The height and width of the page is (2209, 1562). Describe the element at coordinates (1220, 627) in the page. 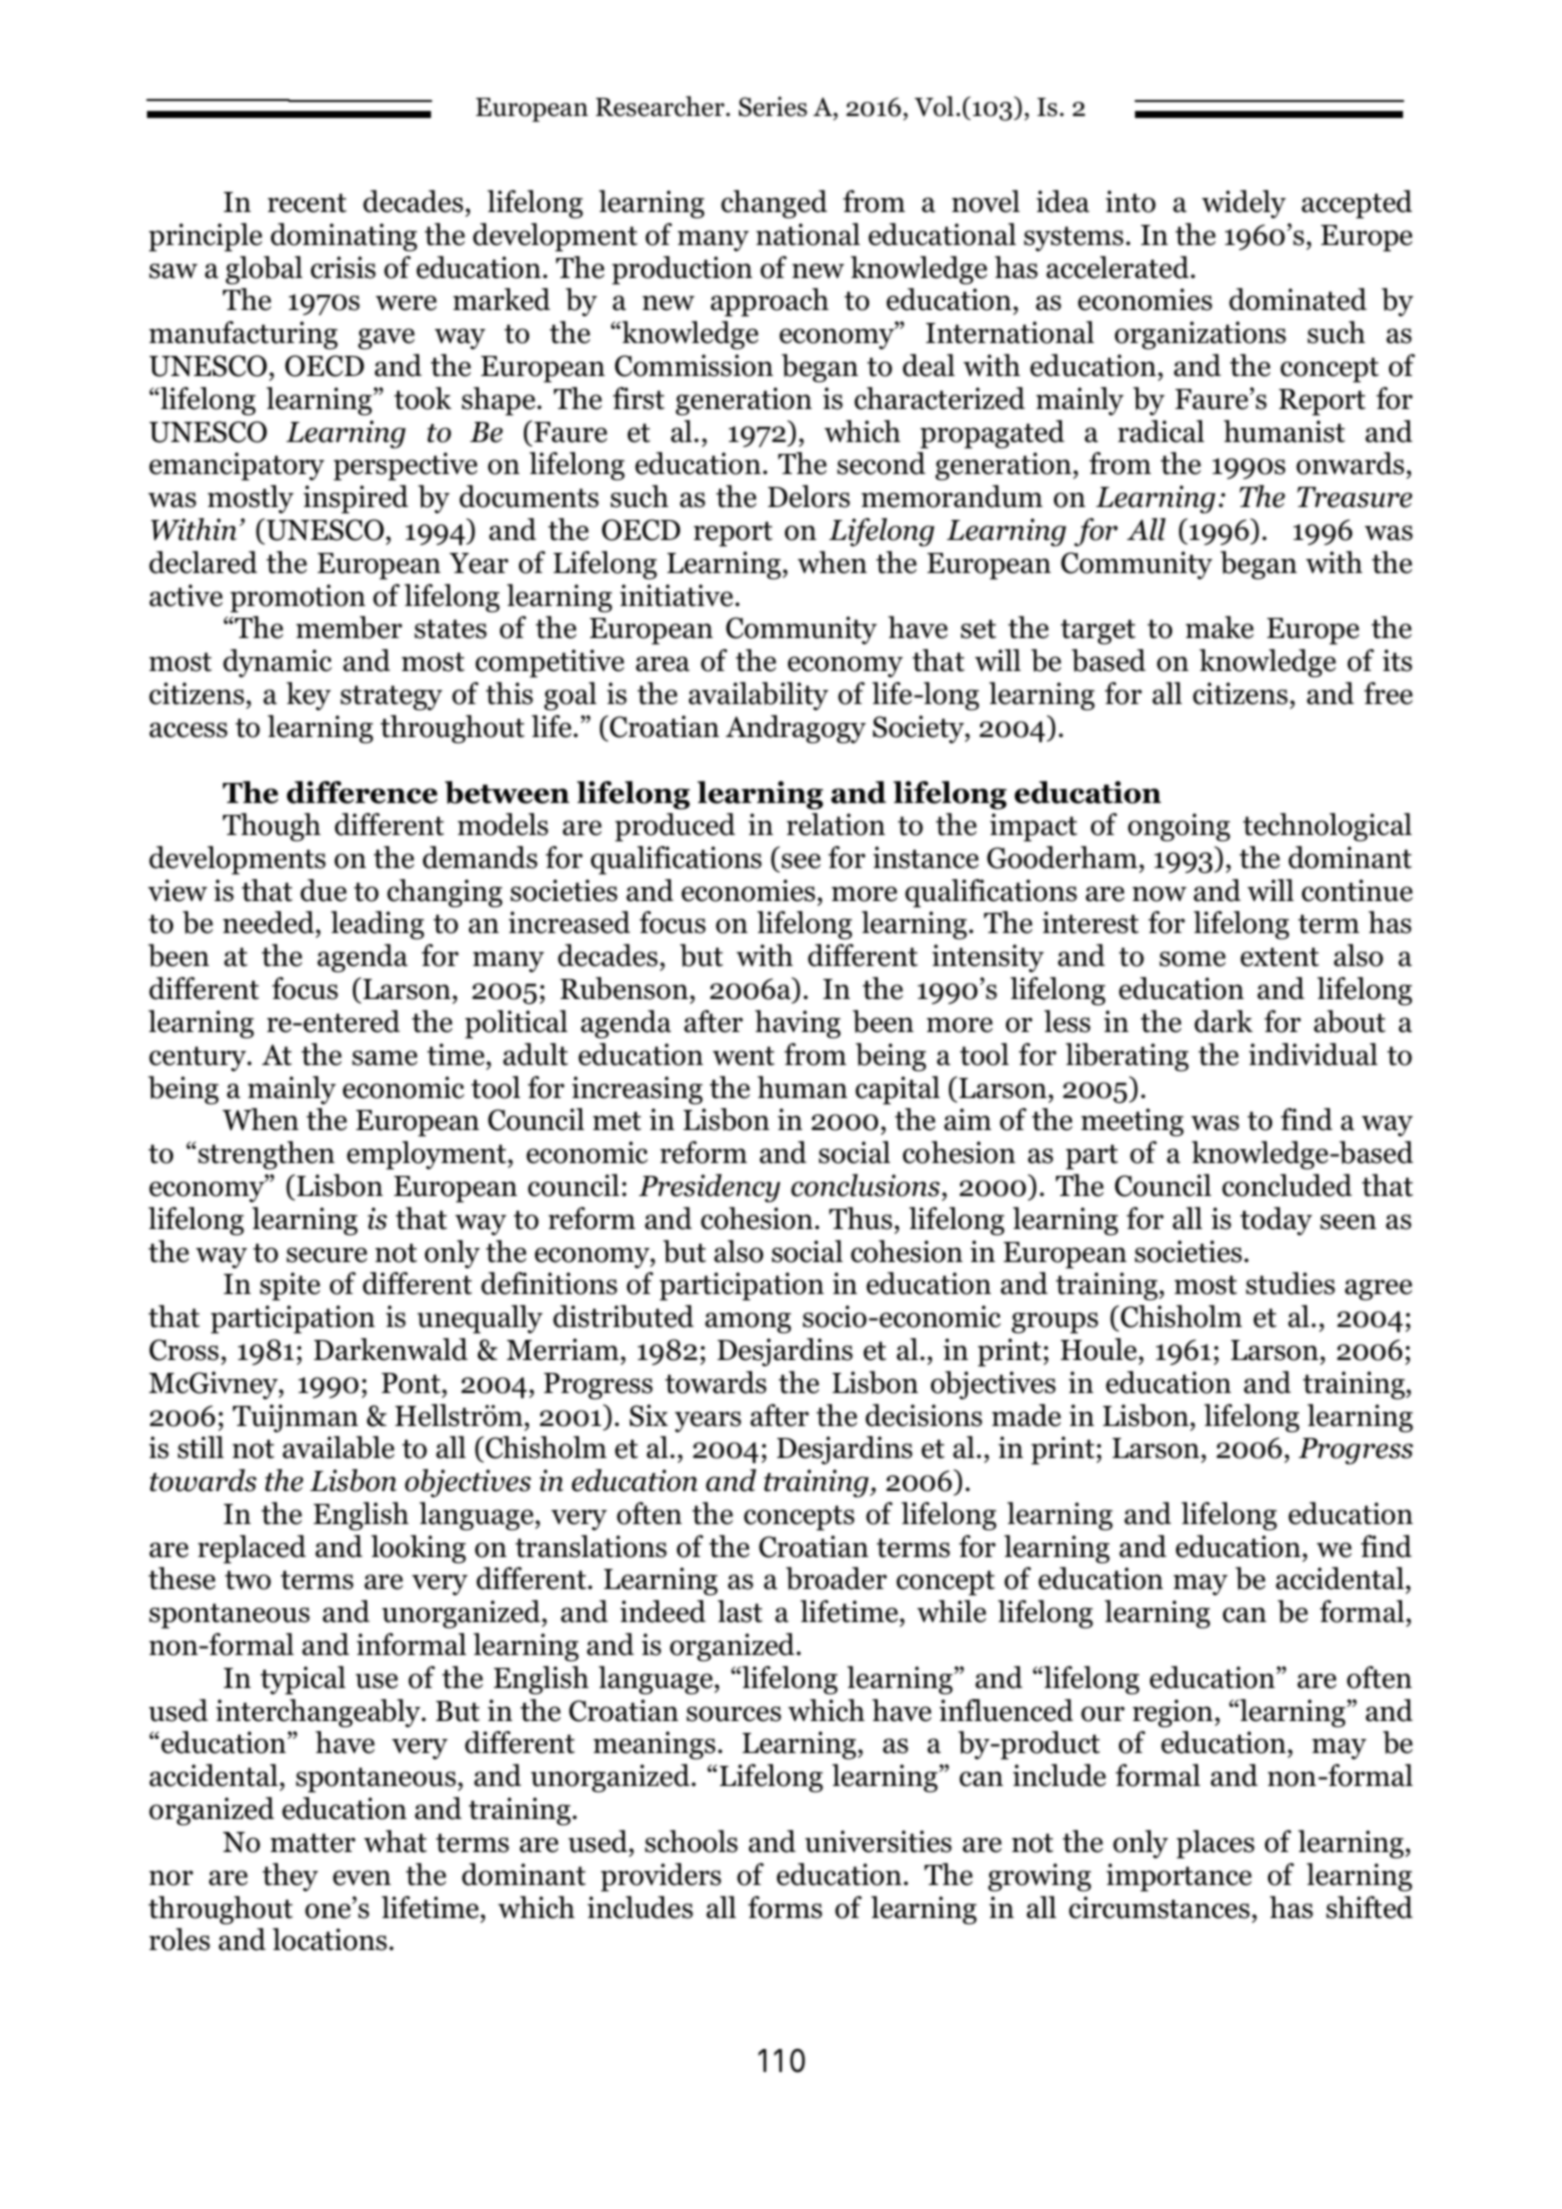

I see `make` at that location.
